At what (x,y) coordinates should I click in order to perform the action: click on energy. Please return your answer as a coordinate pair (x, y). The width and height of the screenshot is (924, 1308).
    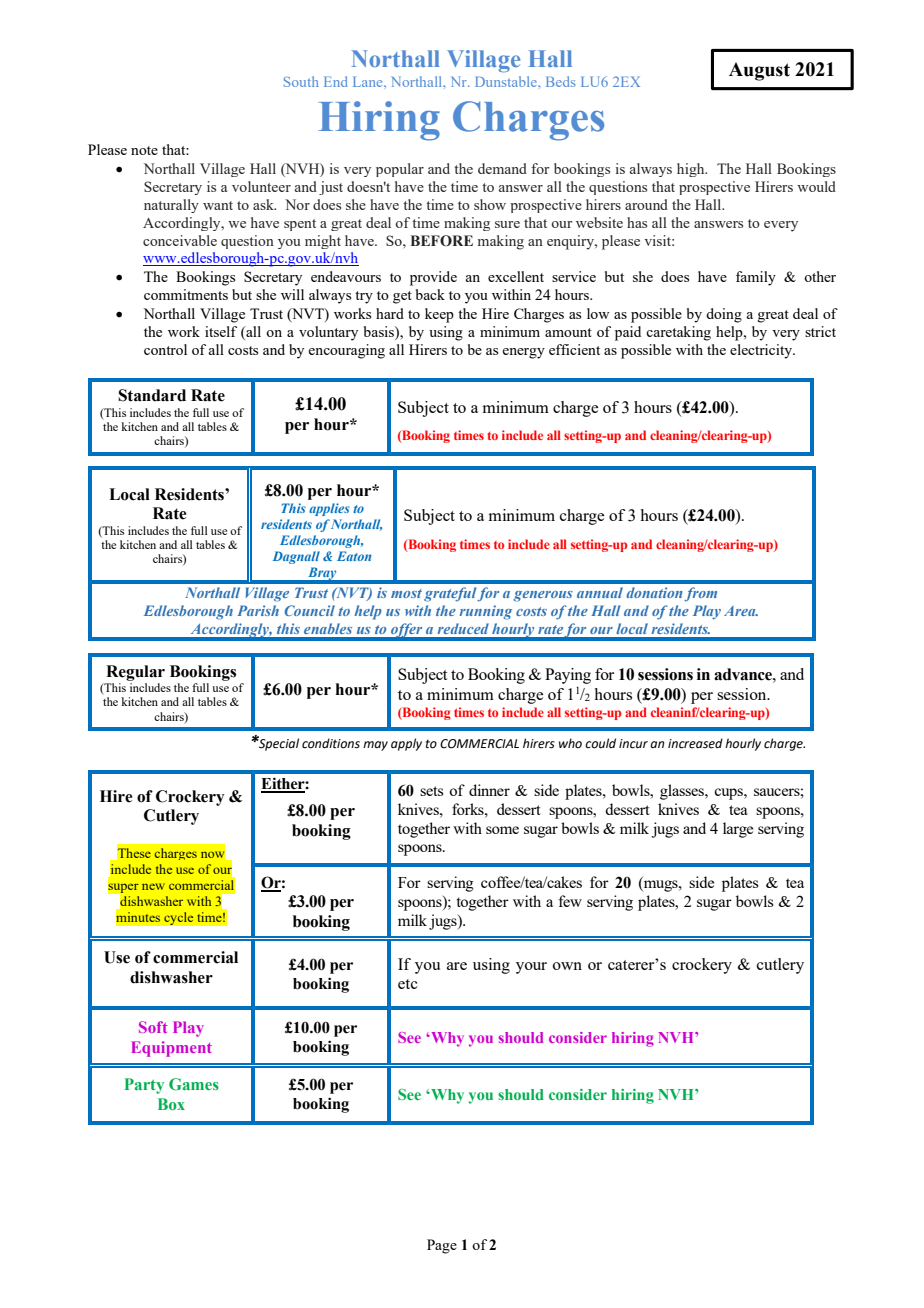
    Looking at the image, I should click on (523, 353).
